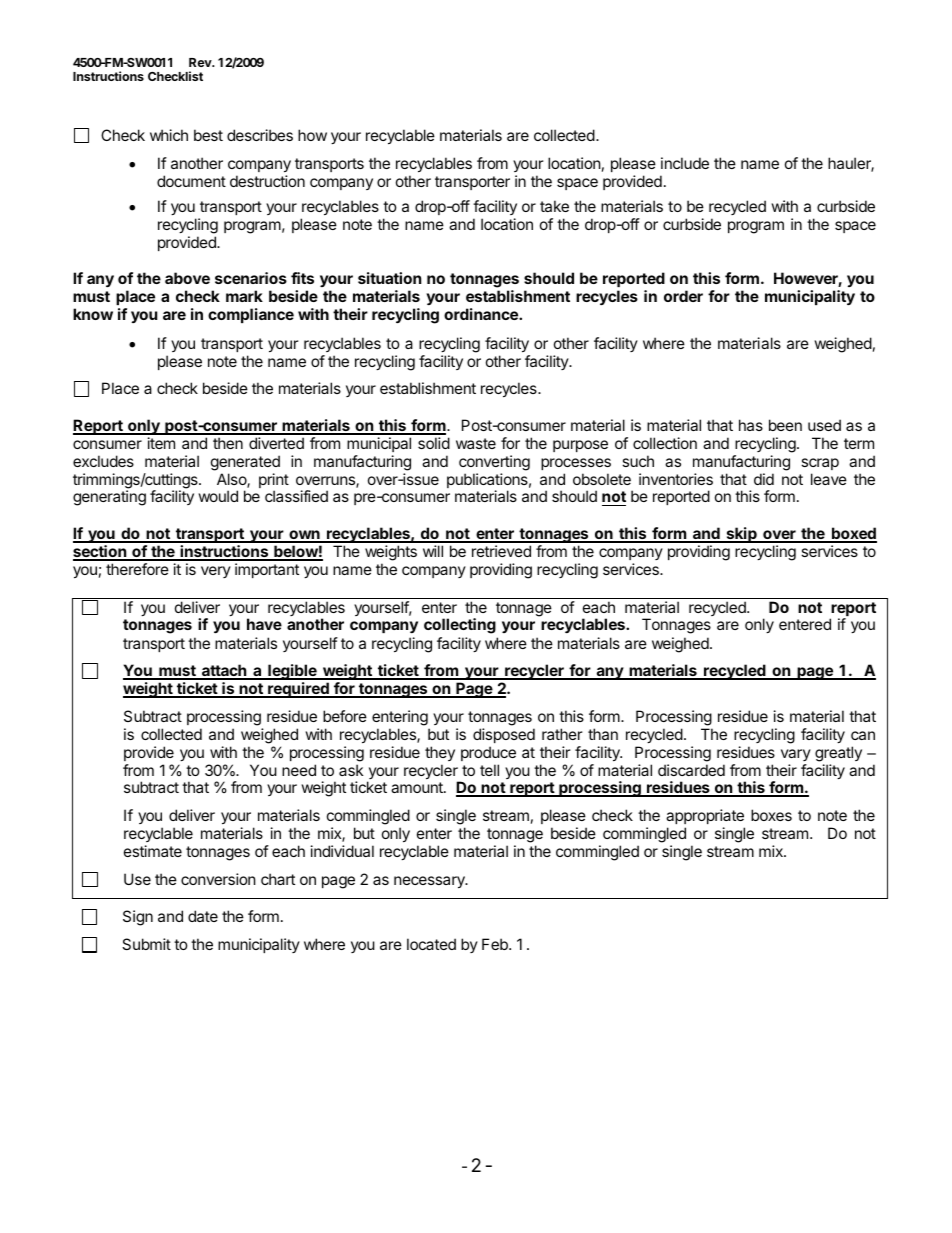 Image resolution: width=952 pixels, height=1233 pixels. Describe the element at coordinates (203, 916) in the document. I see `date` at that location.
